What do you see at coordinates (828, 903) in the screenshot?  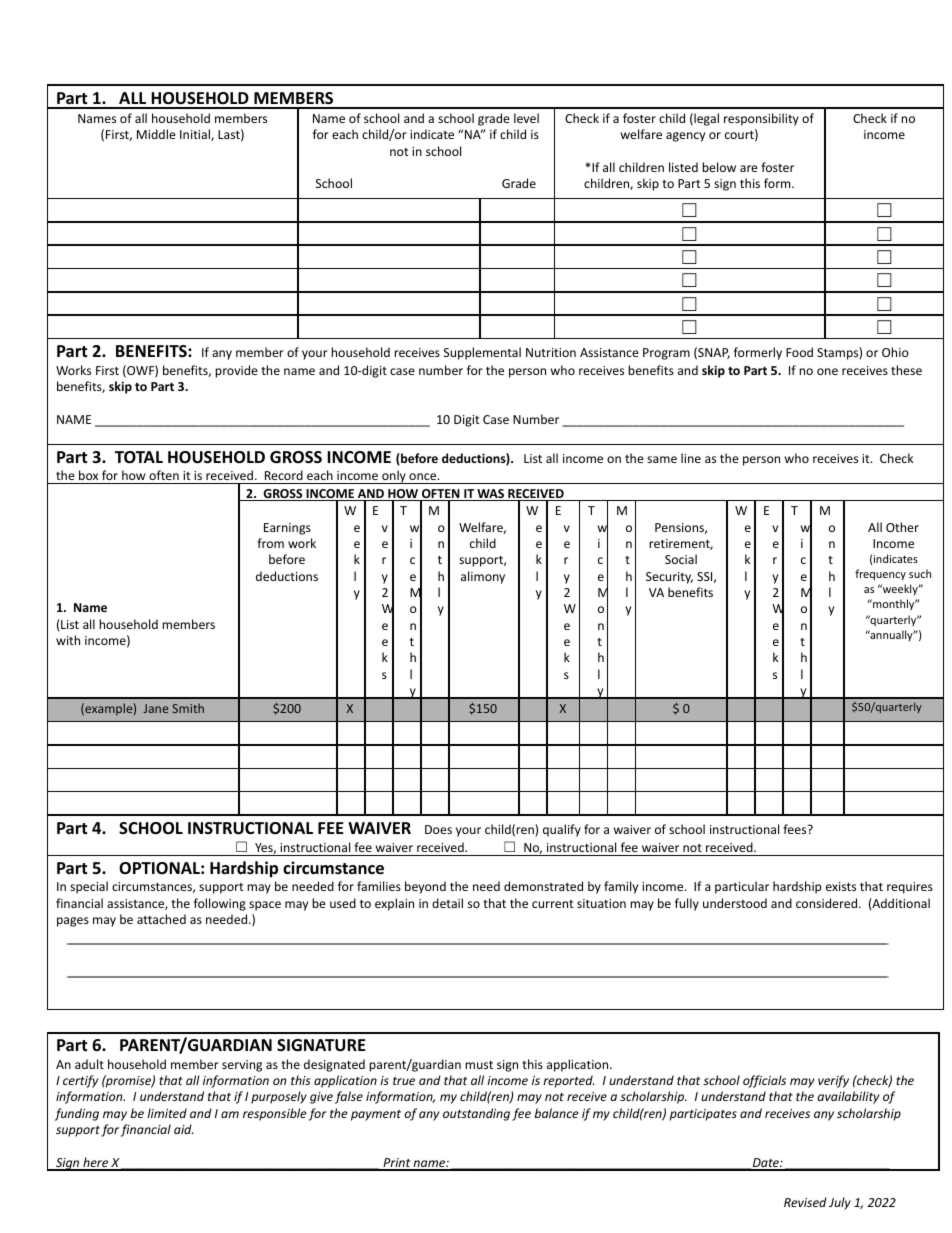 I see `considered` at bounding box center [828, 903].
